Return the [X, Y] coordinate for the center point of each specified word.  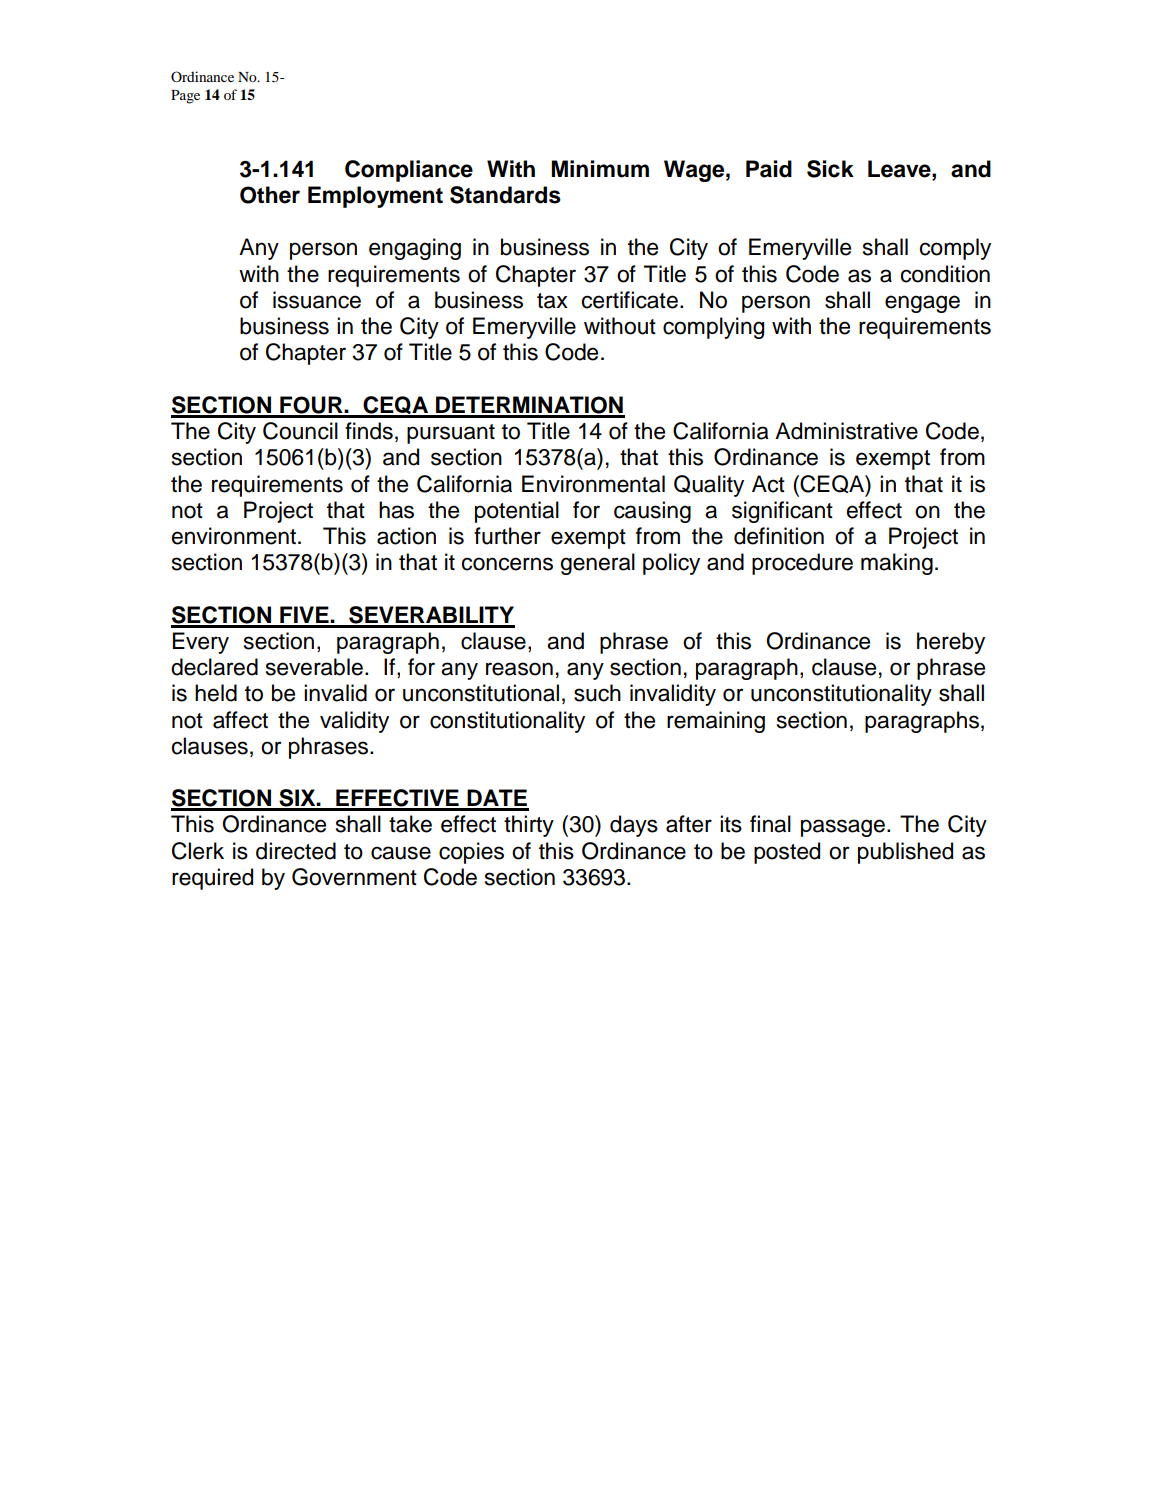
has [396, 510]
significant [782, 512]
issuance [317, 300]
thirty [529, 826]
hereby [951, 643]
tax [552, 301]
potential [517, 512]
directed [296, 851]
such [597, 693]
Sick [830, 169]
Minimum [600, 169]
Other [270, 195]
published [905, 853]
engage [922, 304]
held [216, 693]
